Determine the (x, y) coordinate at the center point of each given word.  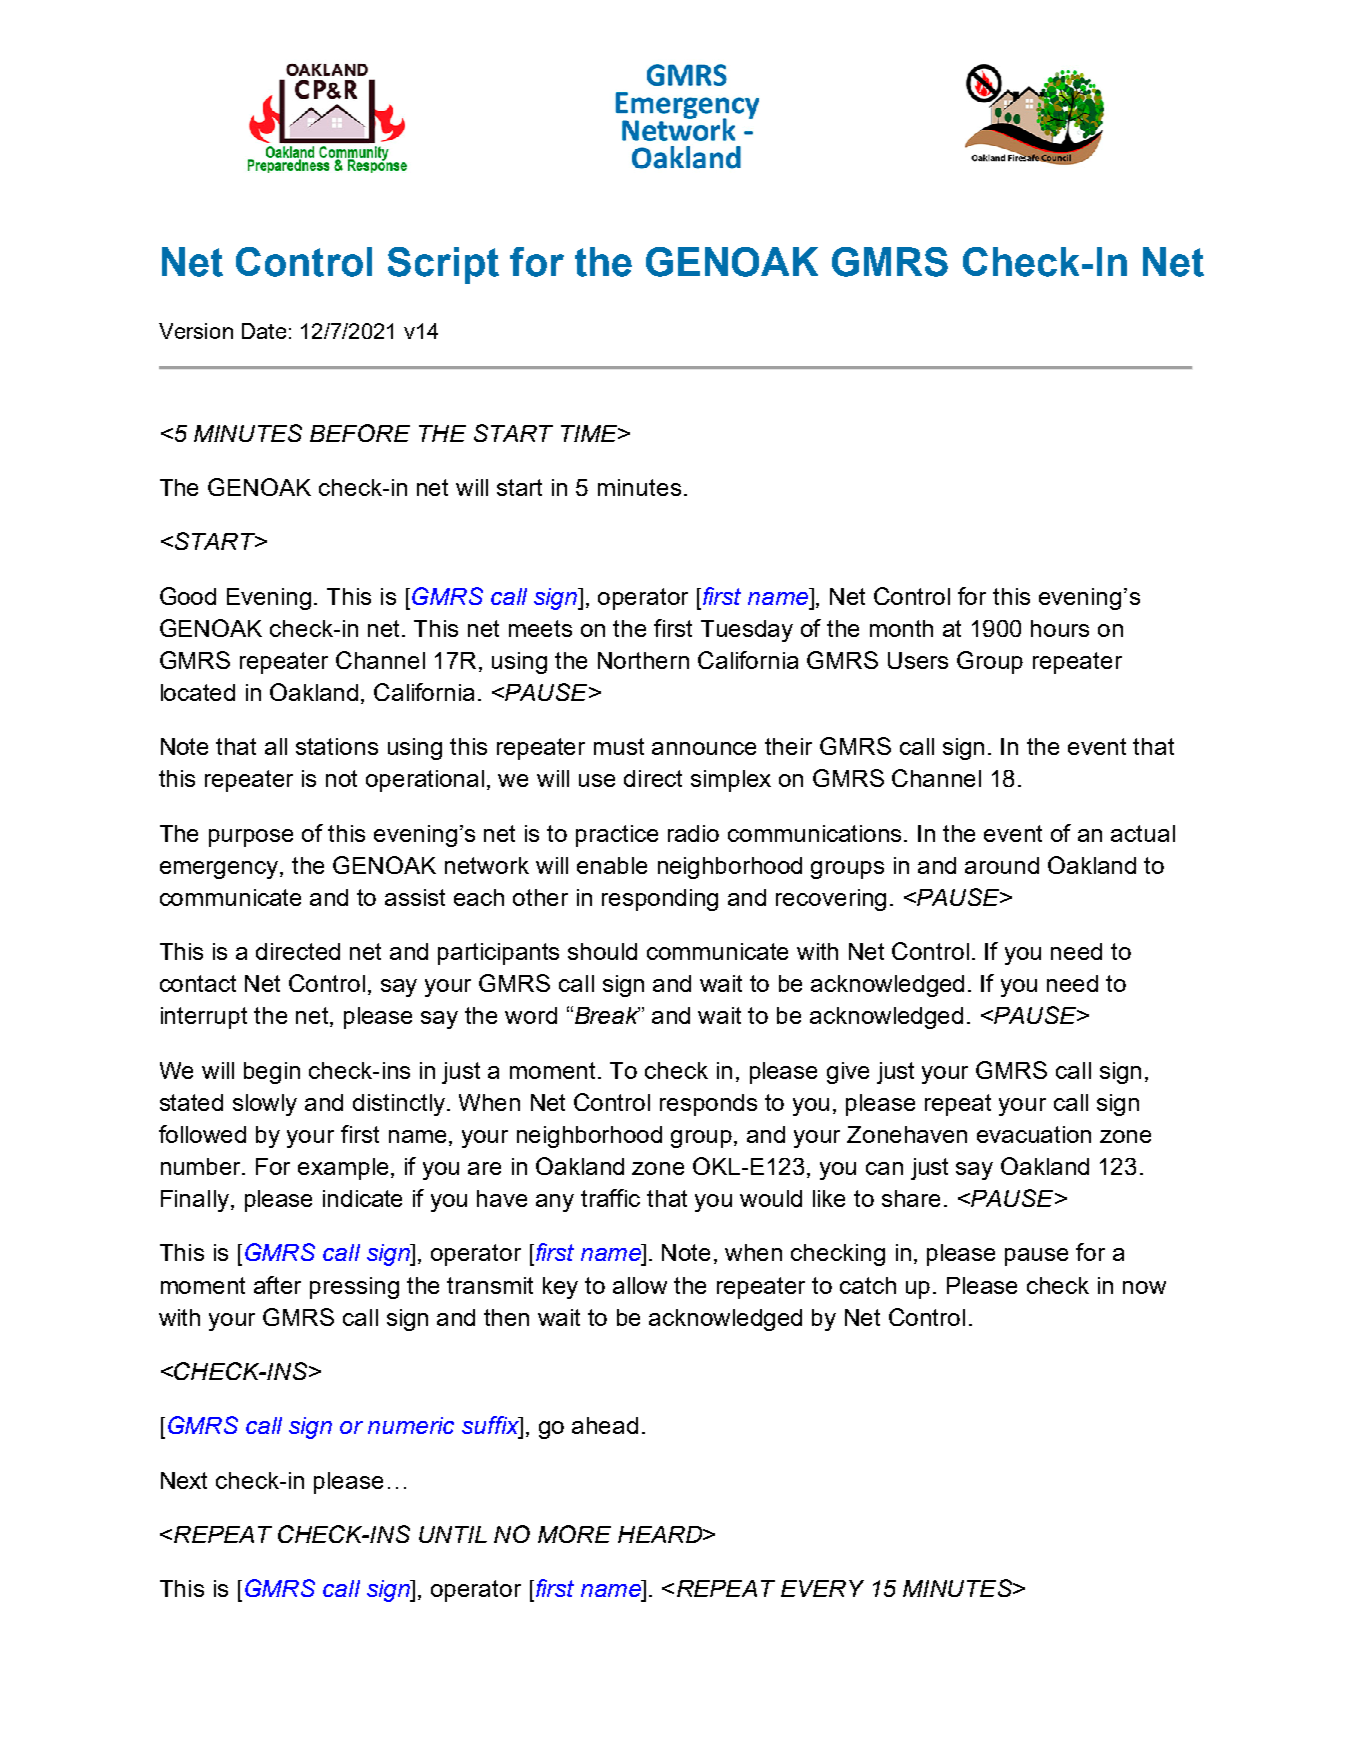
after (277, 1285)
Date (264, 331)
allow (640, 1285)
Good (188, 596)
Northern (643, 660)
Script (443, 265)
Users (918, 660)
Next (184, 1480)
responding (660, 900)
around (1002, 865)
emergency (220, 870)
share (911, 1198)
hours (1060, 628)
